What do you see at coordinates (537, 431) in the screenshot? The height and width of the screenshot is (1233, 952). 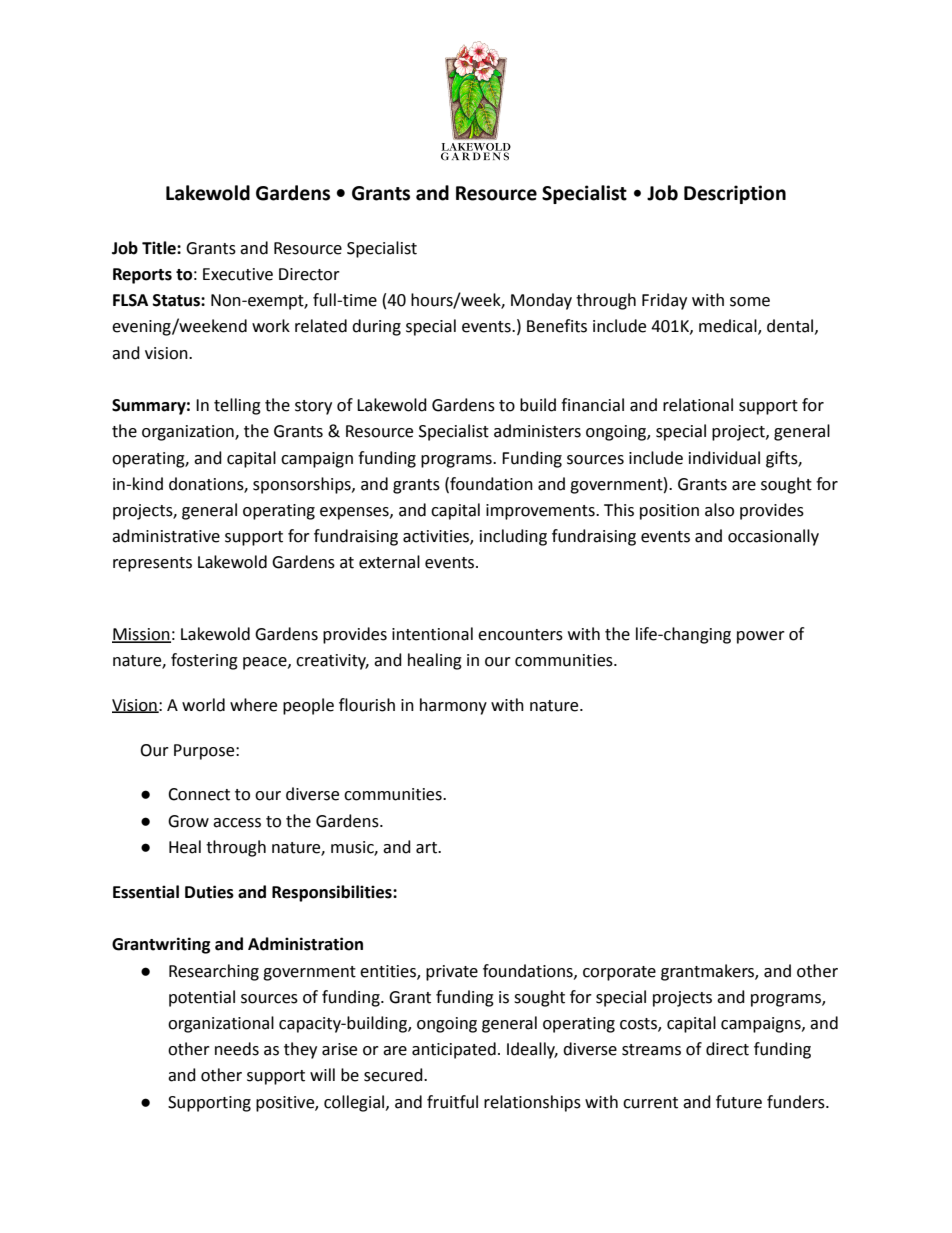 I see `administers` at bounding box center [537, 431].
